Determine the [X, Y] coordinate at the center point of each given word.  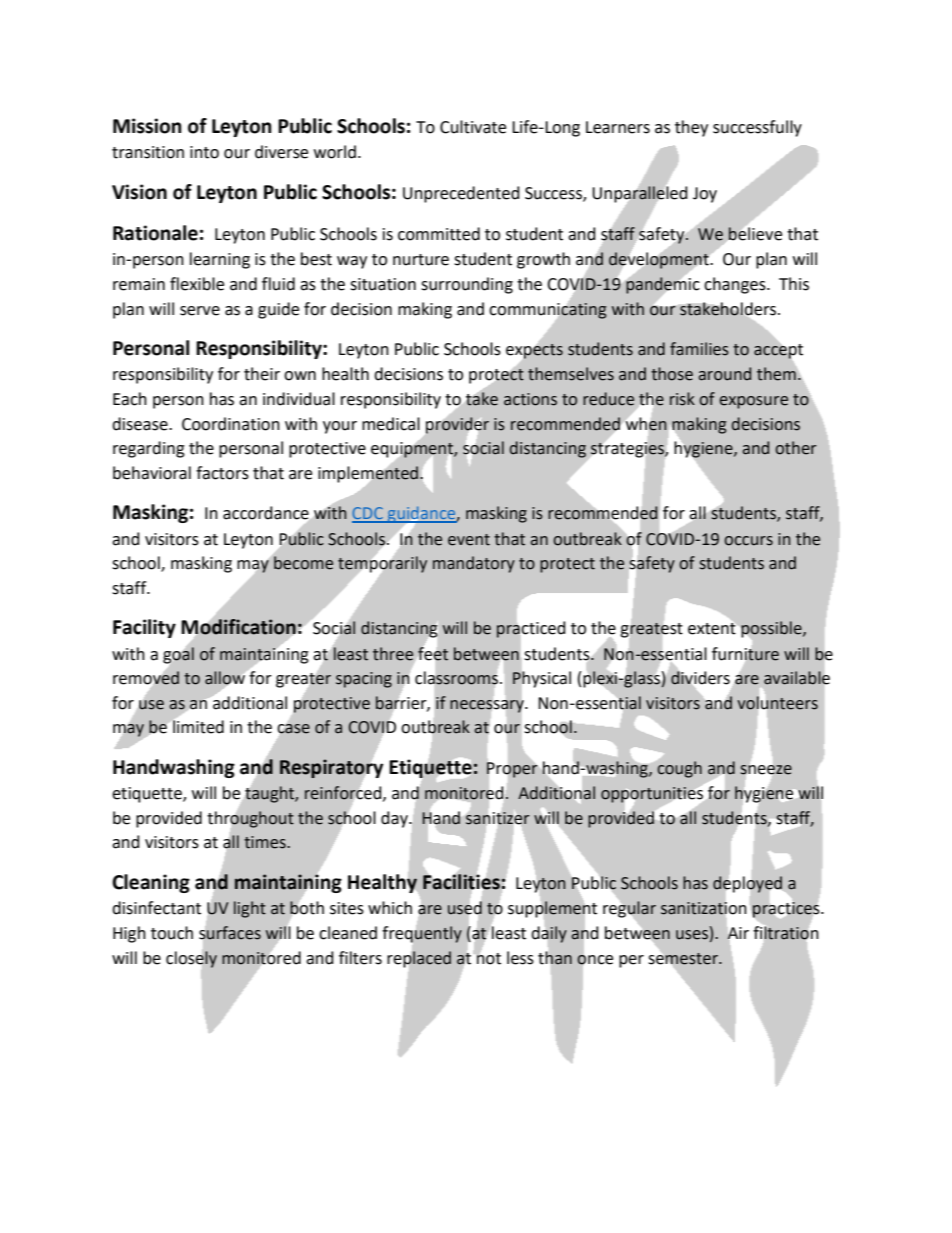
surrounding [467, 285]
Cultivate [473, 127]
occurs [748, 541]
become [303, 563]
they [691, 128]
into [204, 152]
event [469, 540]
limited [197, 726]
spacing [364, 680]
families [699, 349]
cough [678, 768]
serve [200, 311]
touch [172, 933]
